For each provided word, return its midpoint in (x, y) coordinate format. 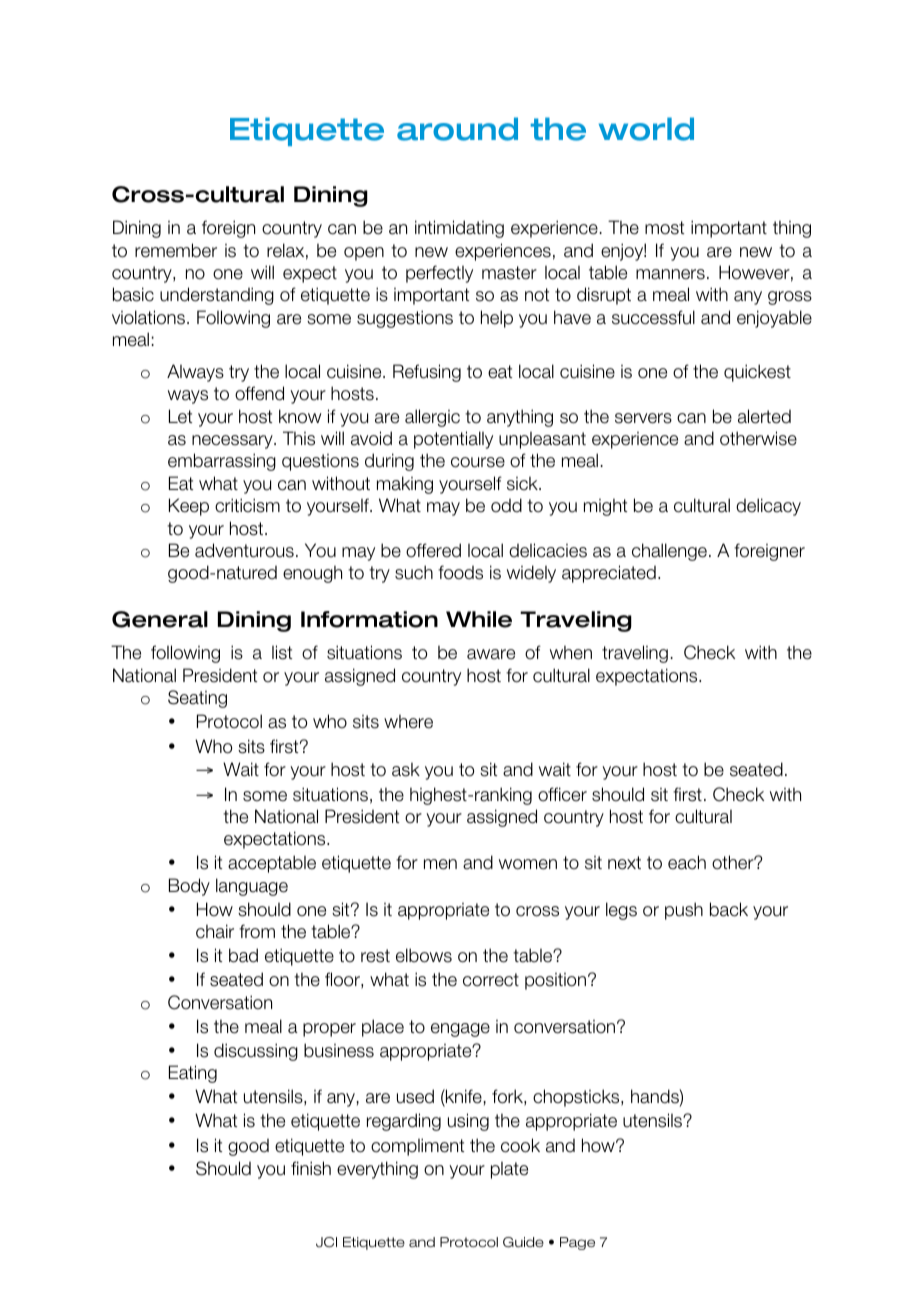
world (646, 129)
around (457, 129)
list (282, 652)
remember (176, 250)
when (571, 652)
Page (577, 1243)
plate (509, 1170)
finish (311, 1168)
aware (491, 654)
